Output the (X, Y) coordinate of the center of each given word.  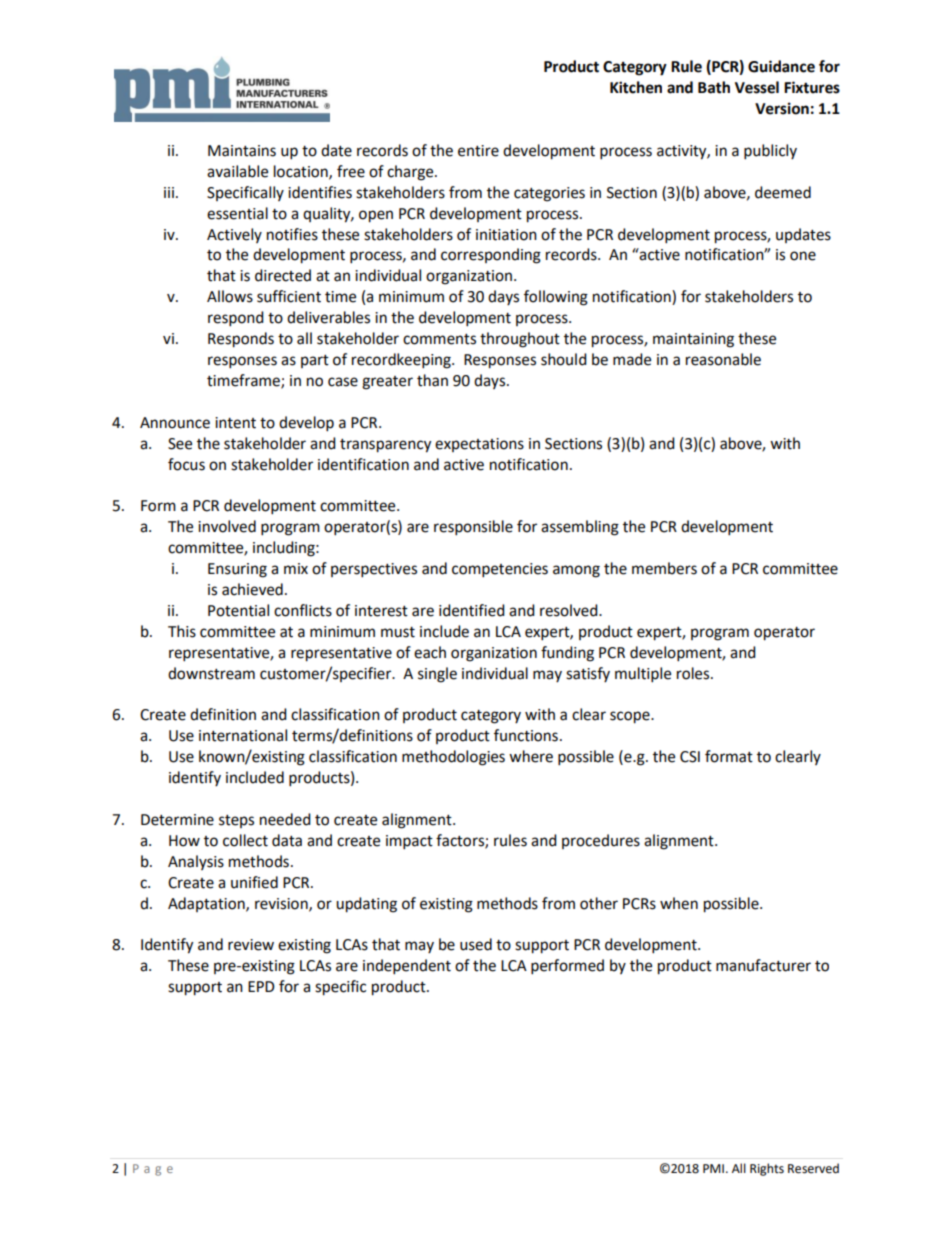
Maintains (242, 151)
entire (478, 151)
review (251, 945)
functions (526, 735)
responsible (473, 528)
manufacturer (763, 965)
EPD (261, 986)
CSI (690, 757)
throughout (520, 340)
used (476, 944)
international (243, 735)
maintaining (693, 340)
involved (227, 526)
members (664, 568)
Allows (230, 296)
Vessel (757, 87)
